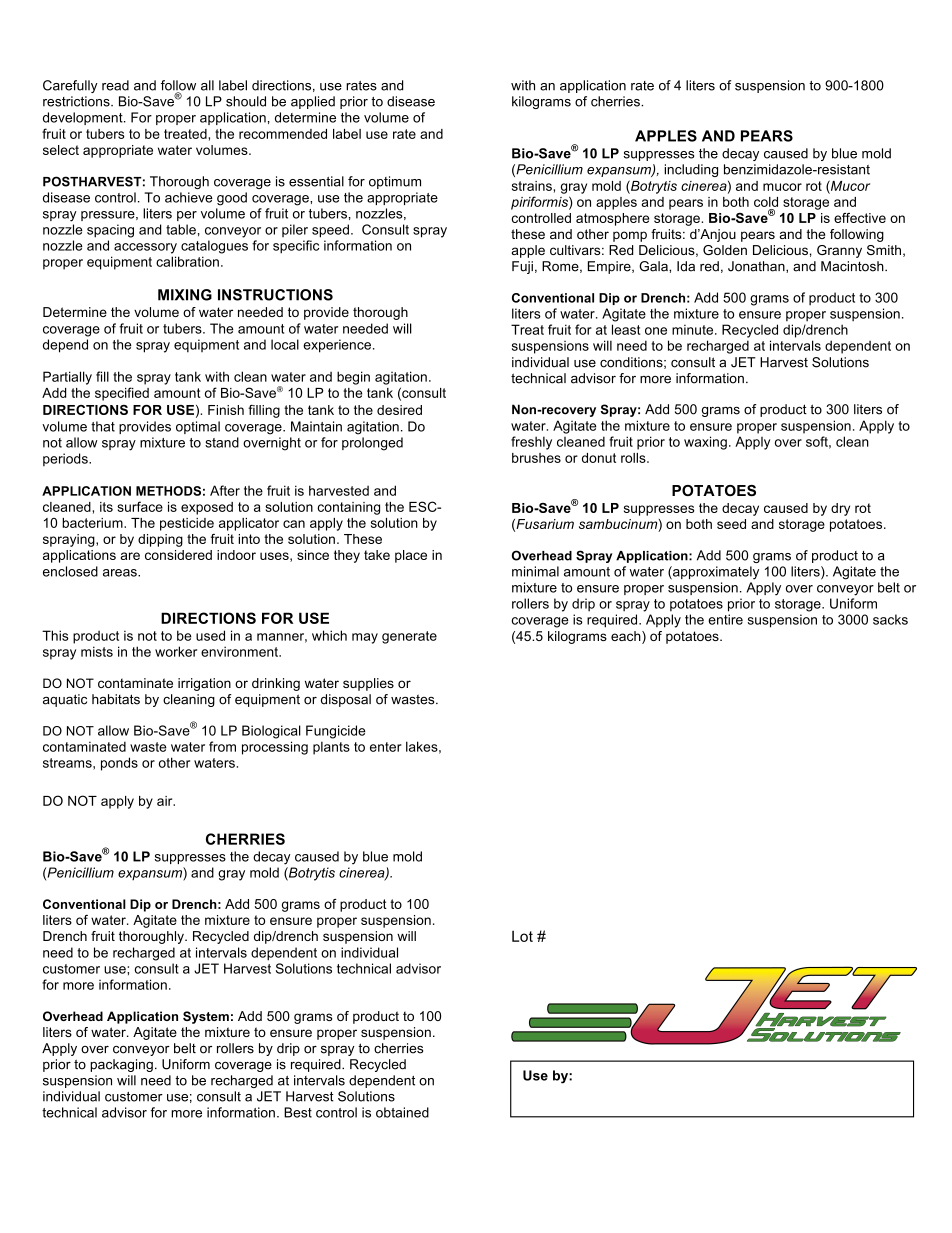 This document has width=952, height=1233. I want to click on obtained, so click(402, 1112).
